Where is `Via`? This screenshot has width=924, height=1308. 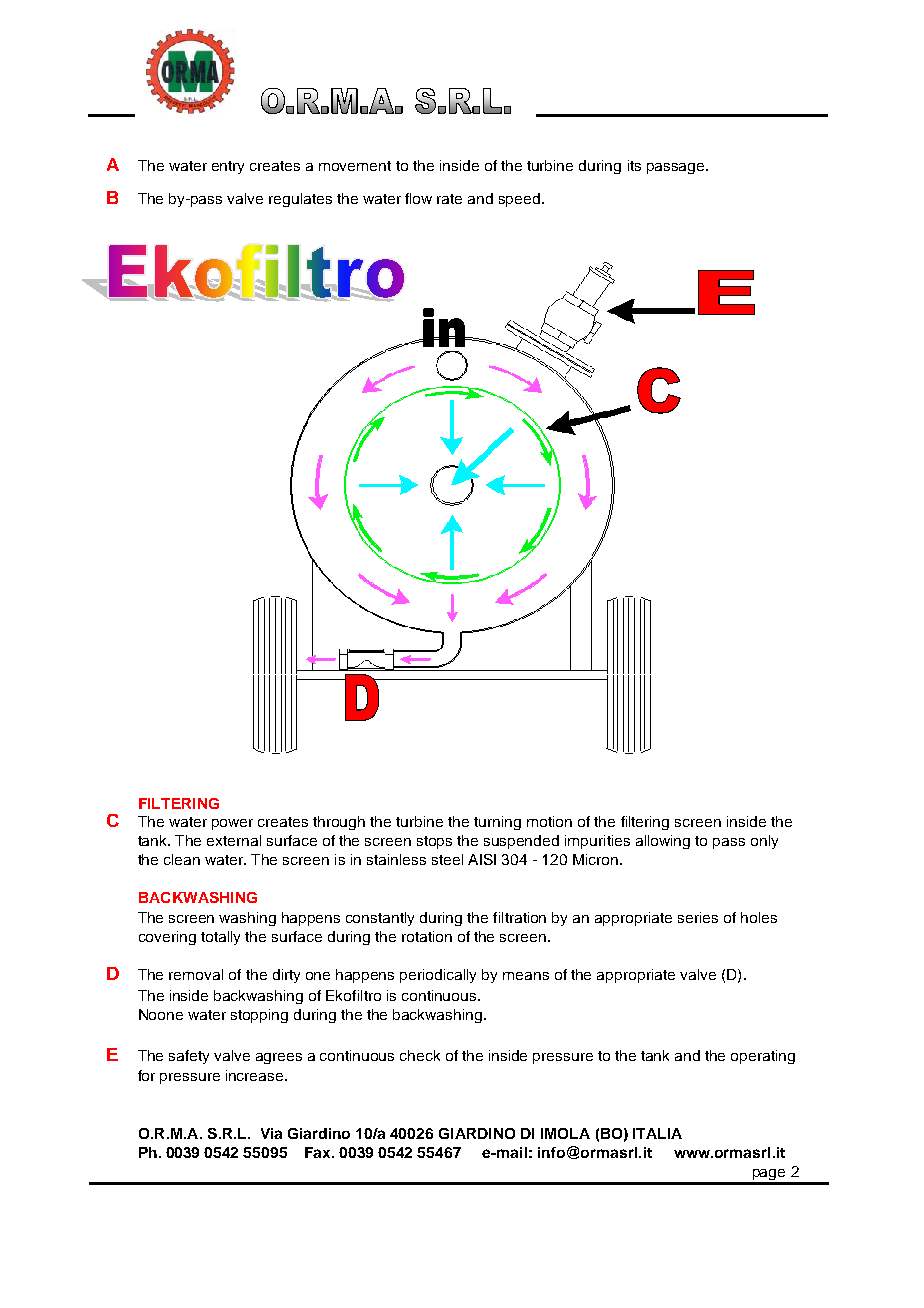 Via is located at coordinates (271, 1133).
